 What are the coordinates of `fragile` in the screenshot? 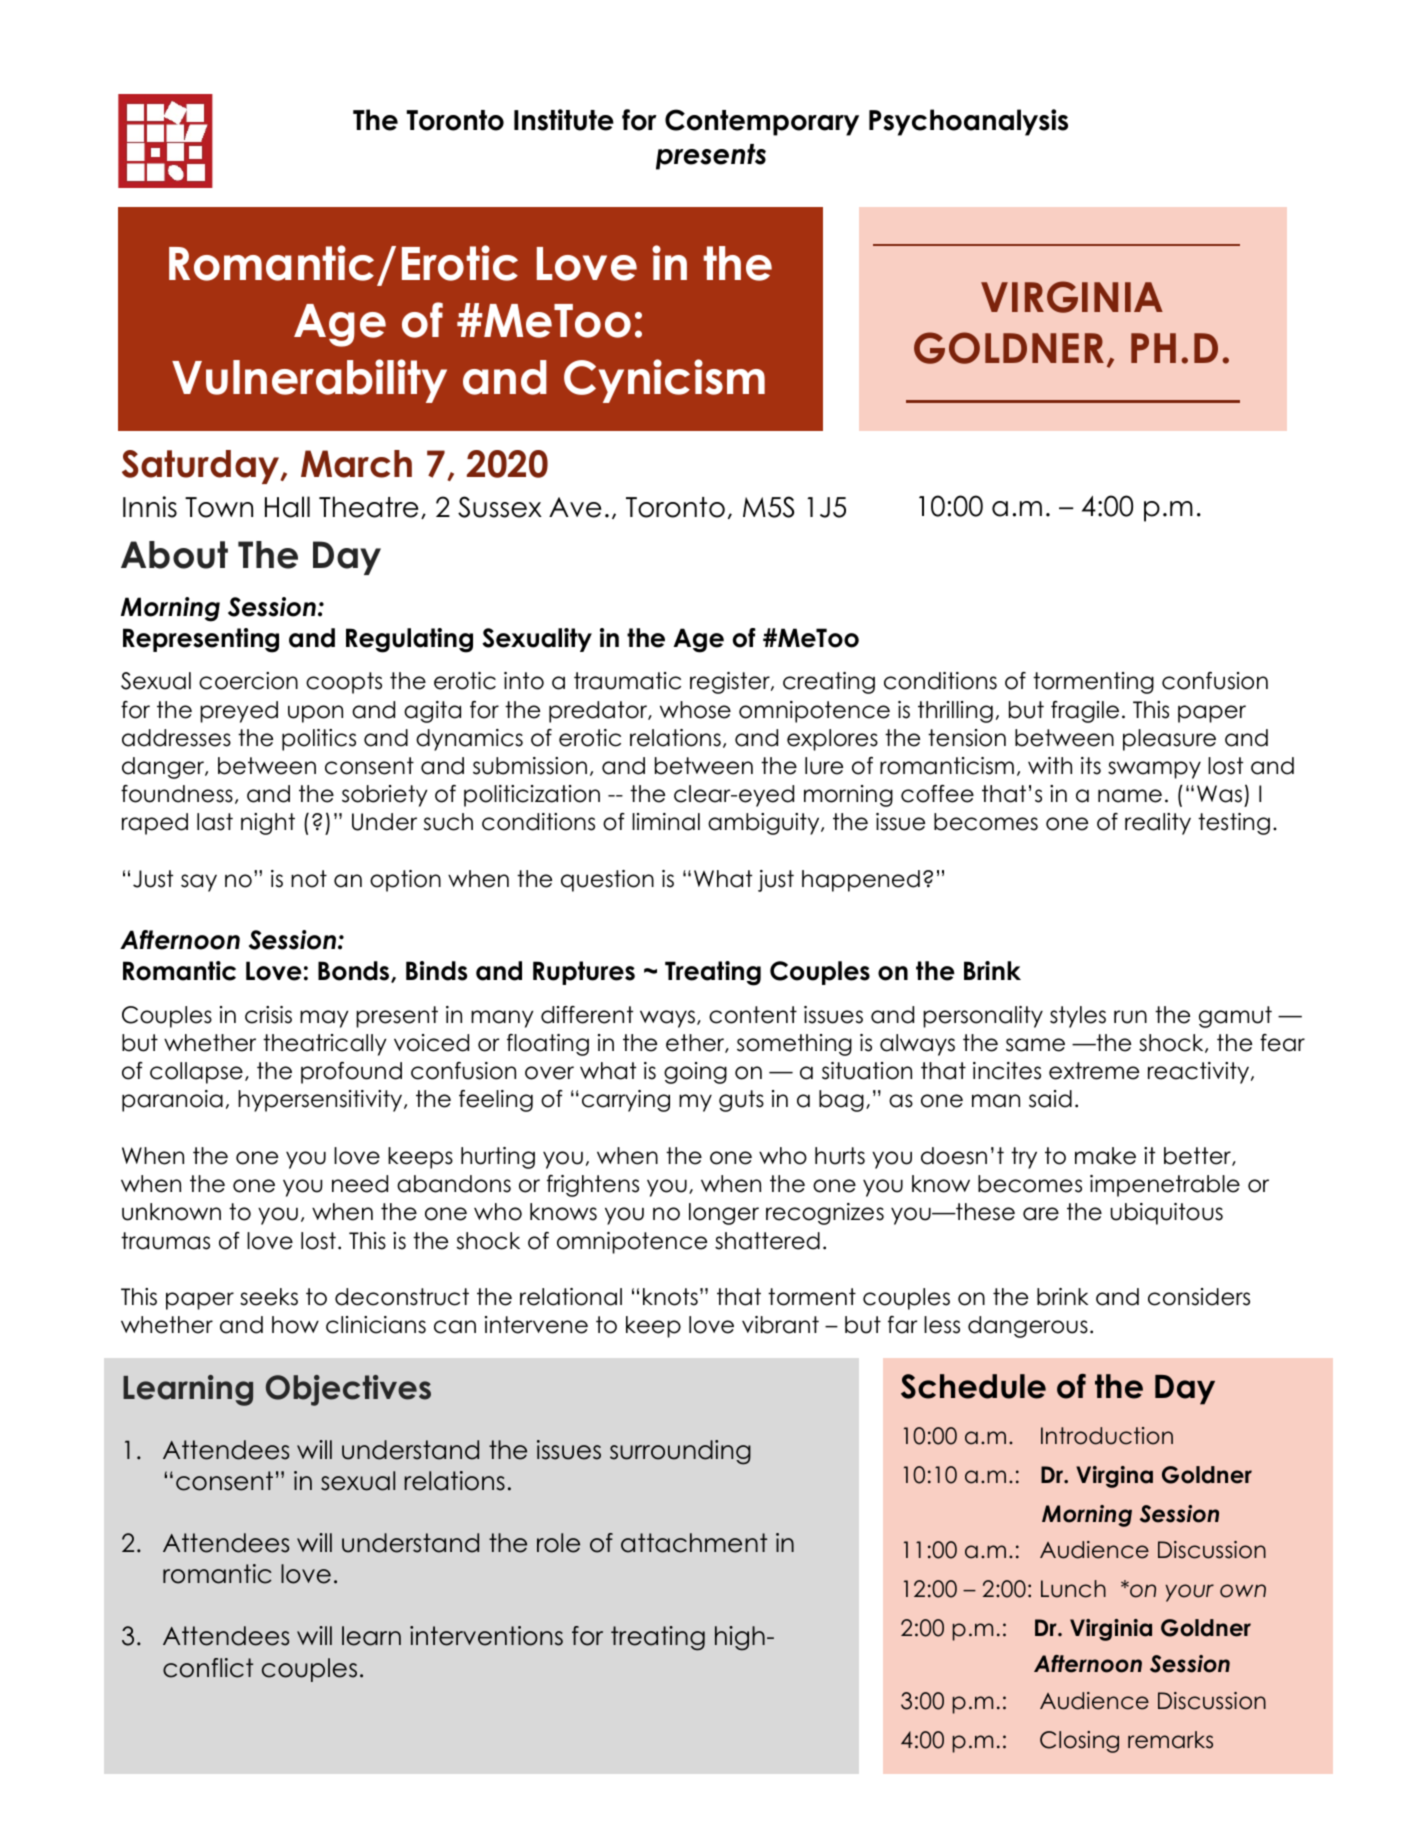 It's located at (1085, 712).
